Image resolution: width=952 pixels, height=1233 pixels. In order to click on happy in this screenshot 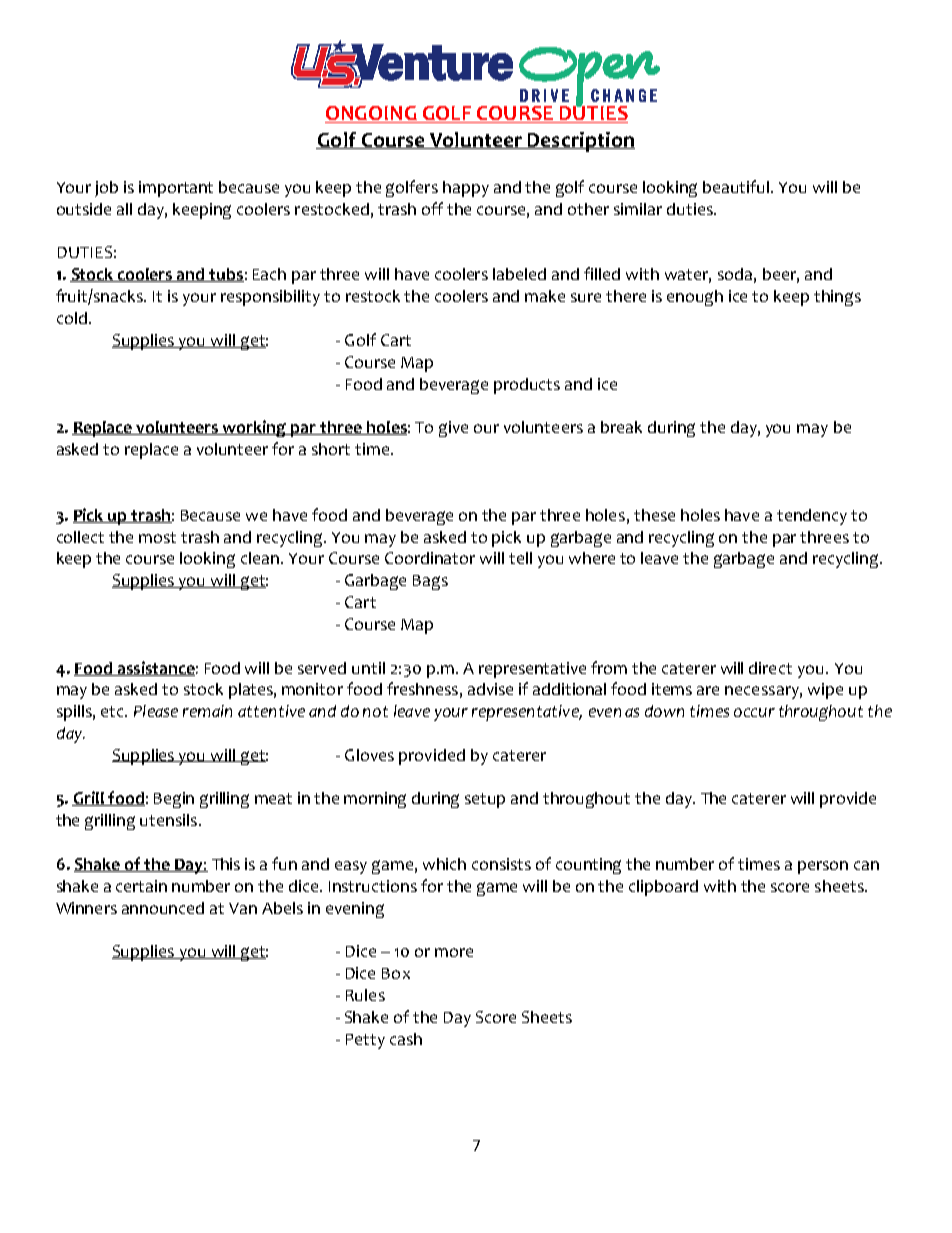, I will do `click(466, 189)`.
